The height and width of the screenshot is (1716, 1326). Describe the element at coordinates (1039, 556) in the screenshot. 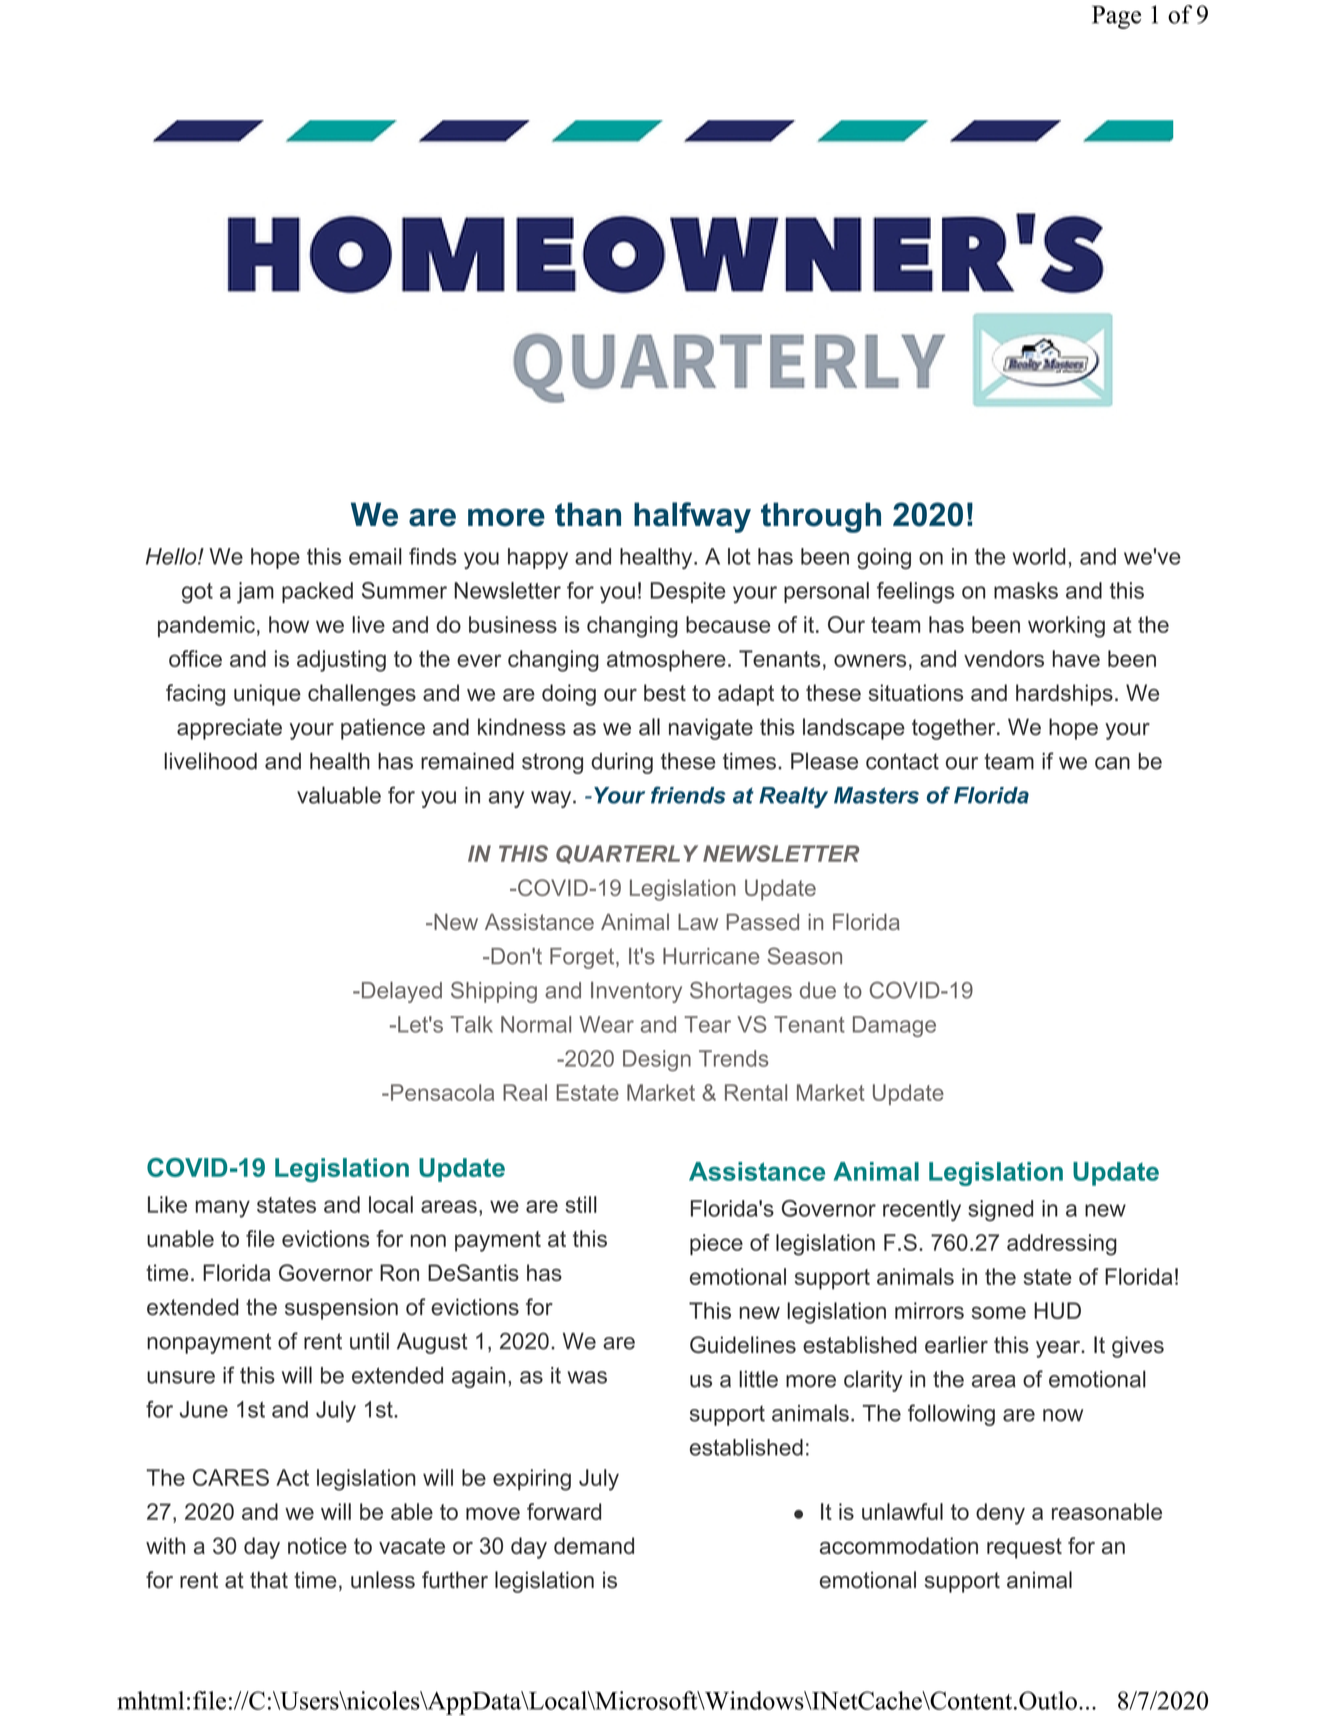

I see `world` at that location.
